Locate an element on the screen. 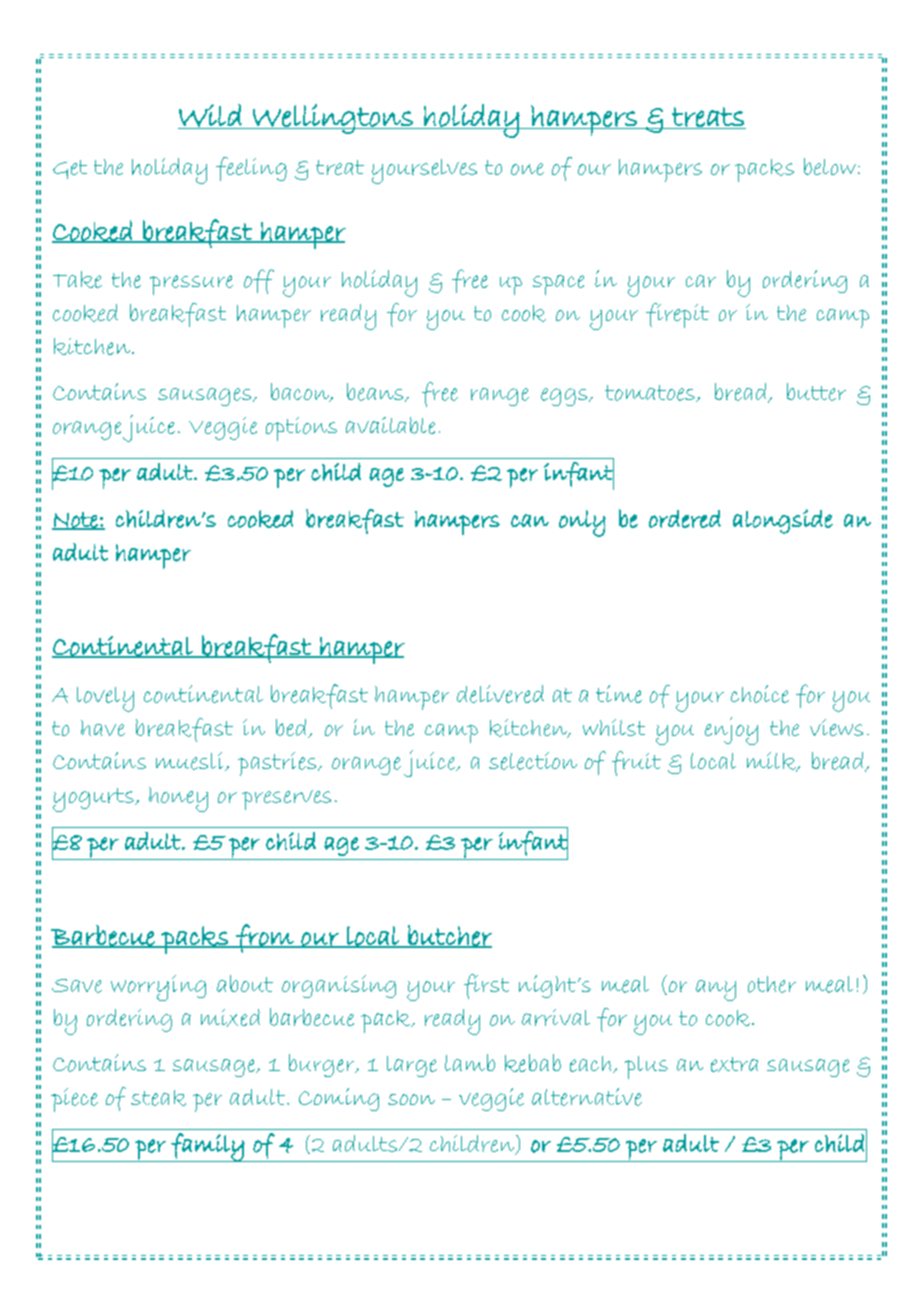 This screenshot has width=924, height=1308. beans is located at coordinates (376, 392).
